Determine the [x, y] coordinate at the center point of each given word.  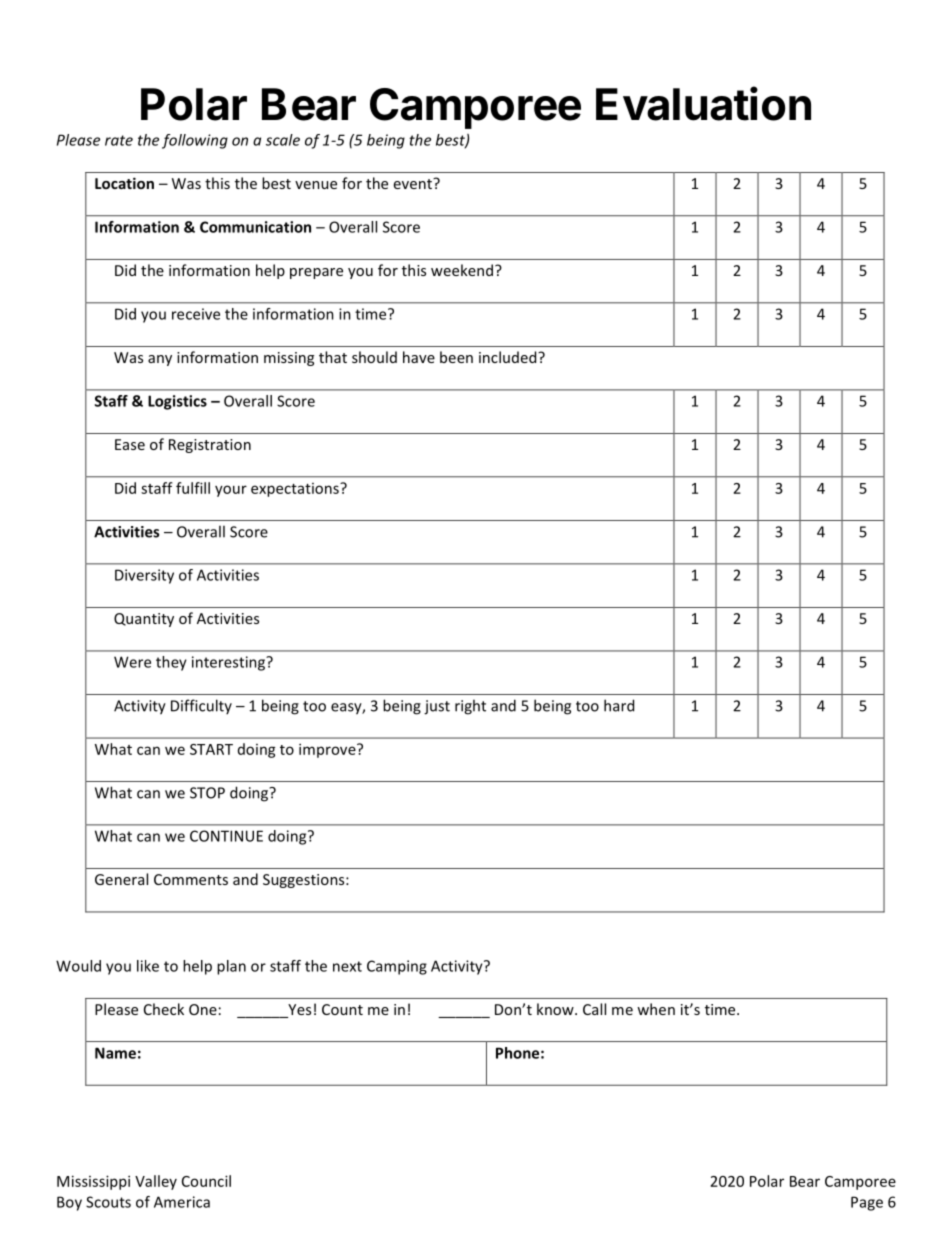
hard [619, 705]
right [470, 707]
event [414, 183]
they [171, 663]
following [195, 141]
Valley [156, 1182]
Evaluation [703, 103]
